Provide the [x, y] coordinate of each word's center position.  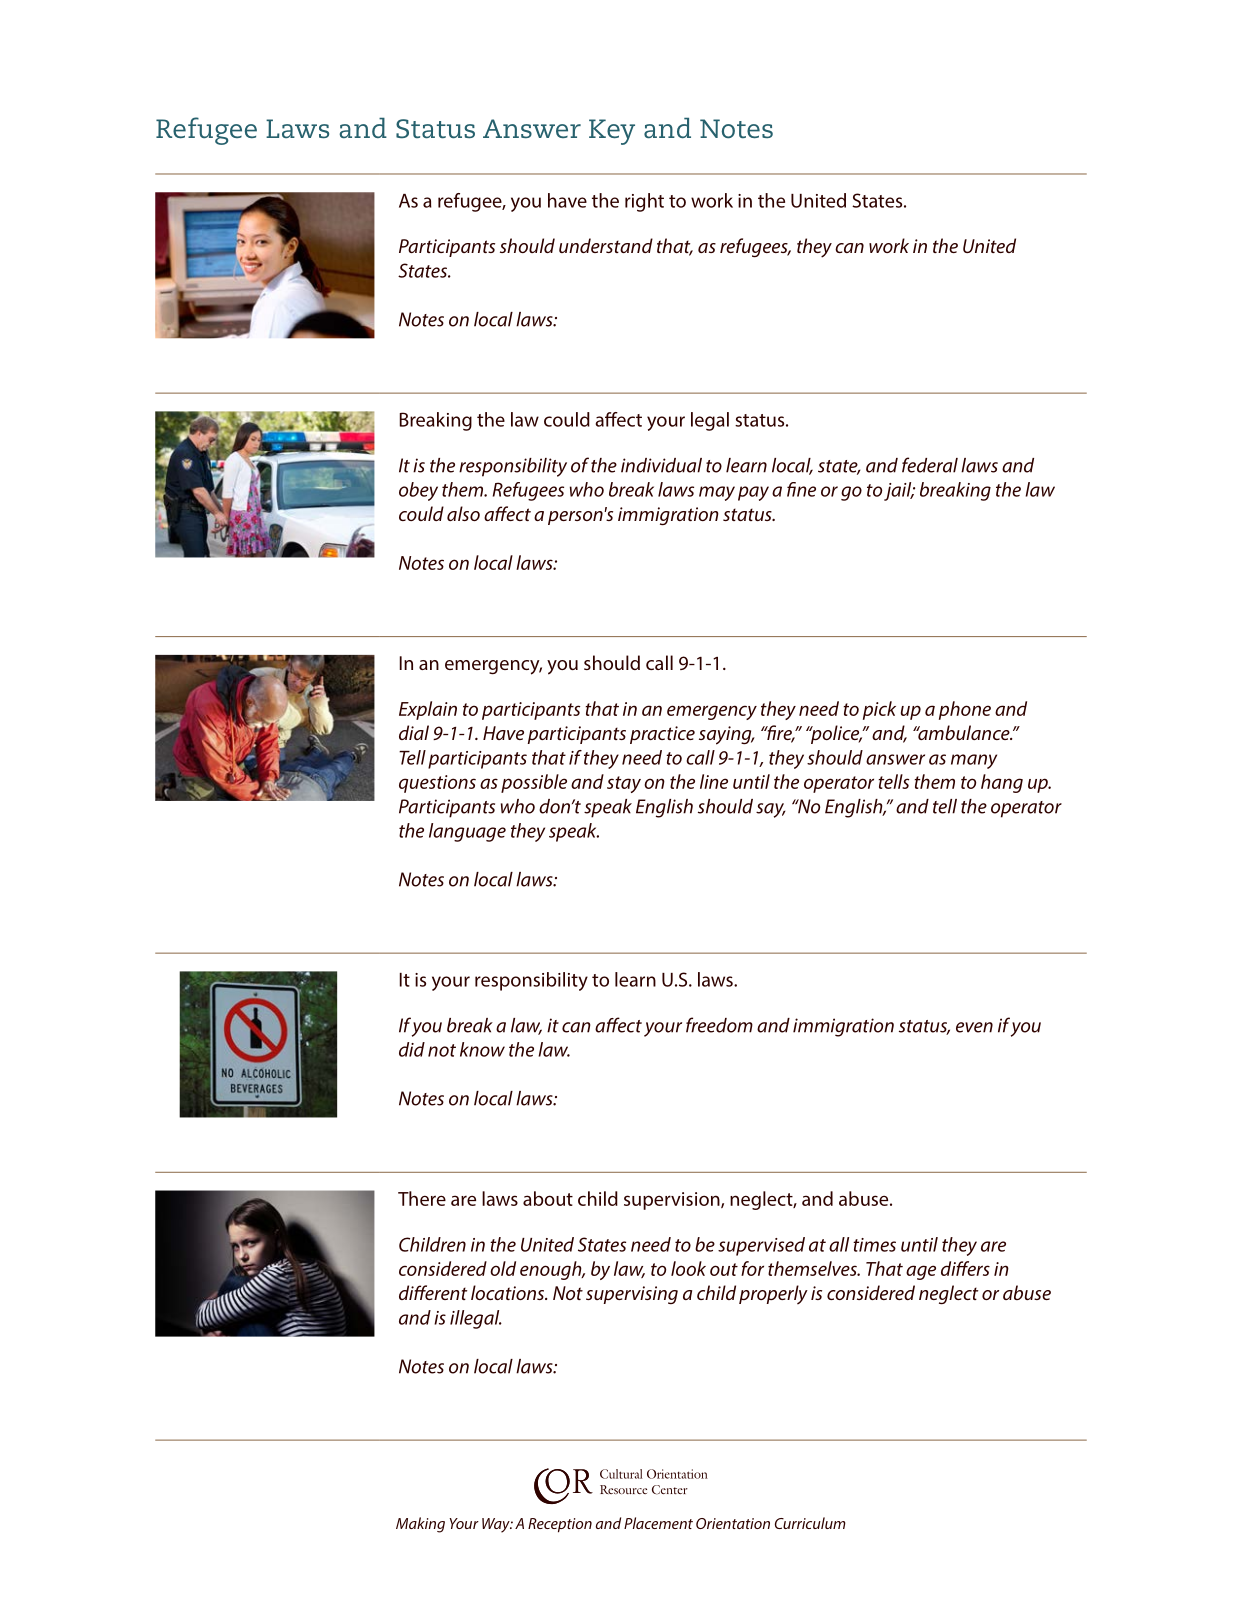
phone [965, 710]
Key [612, 132]
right [644, 202]
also [463, 513]
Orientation [733, 1523]
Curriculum [810, 1523]
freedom [719, 1025]
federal [930, 465]
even [974, 1027]
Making [420, 1525]
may [717, 493]
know [482, 1049]
